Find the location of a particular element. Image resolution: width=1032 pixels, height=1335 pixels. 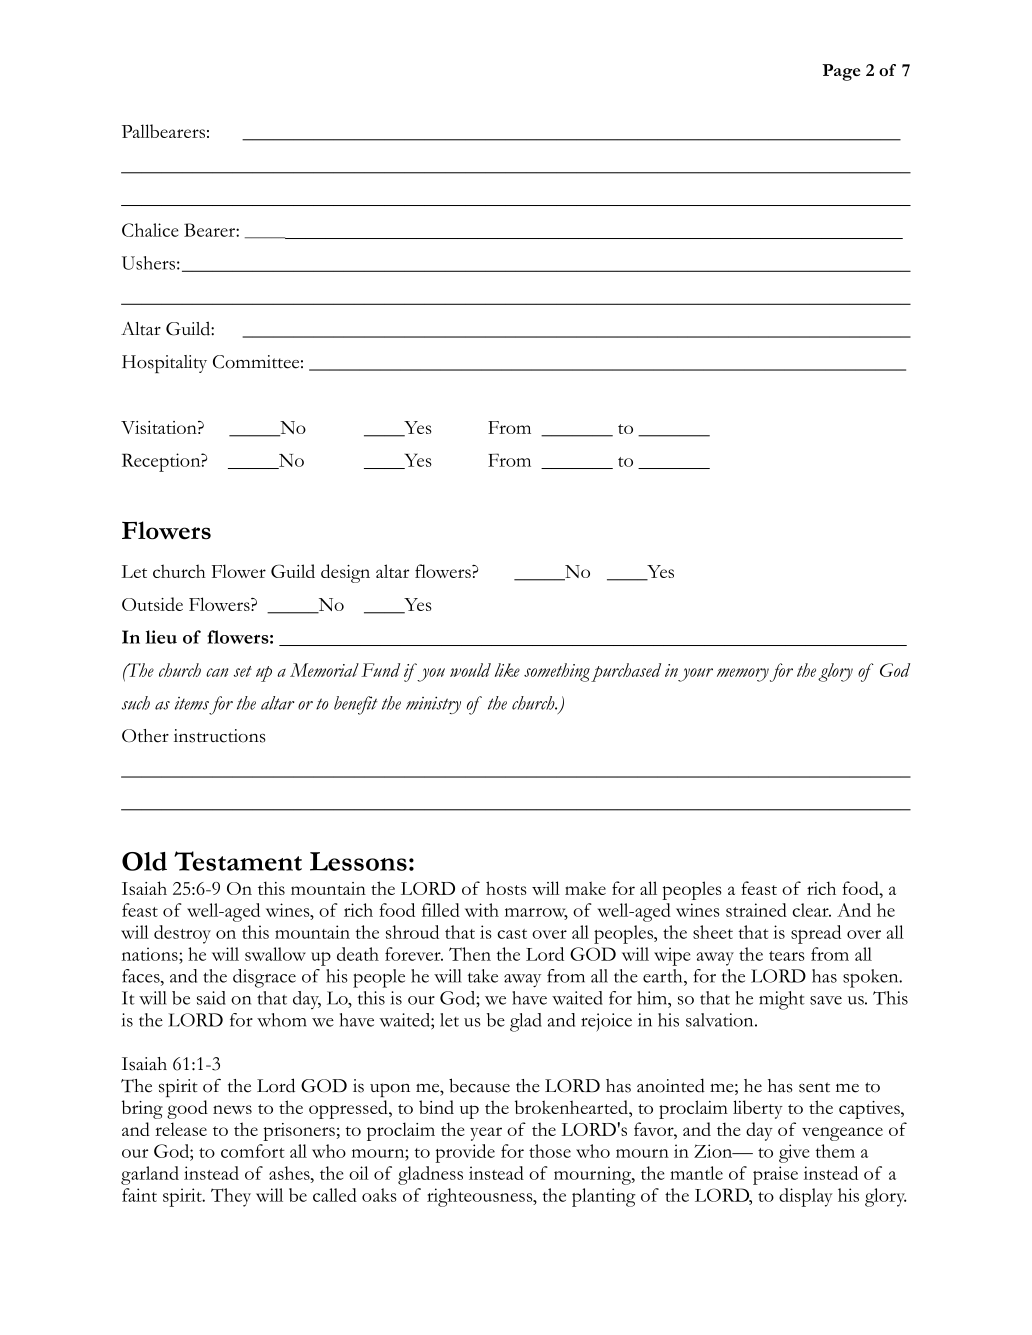

would is located at coordinates (470, 670).
